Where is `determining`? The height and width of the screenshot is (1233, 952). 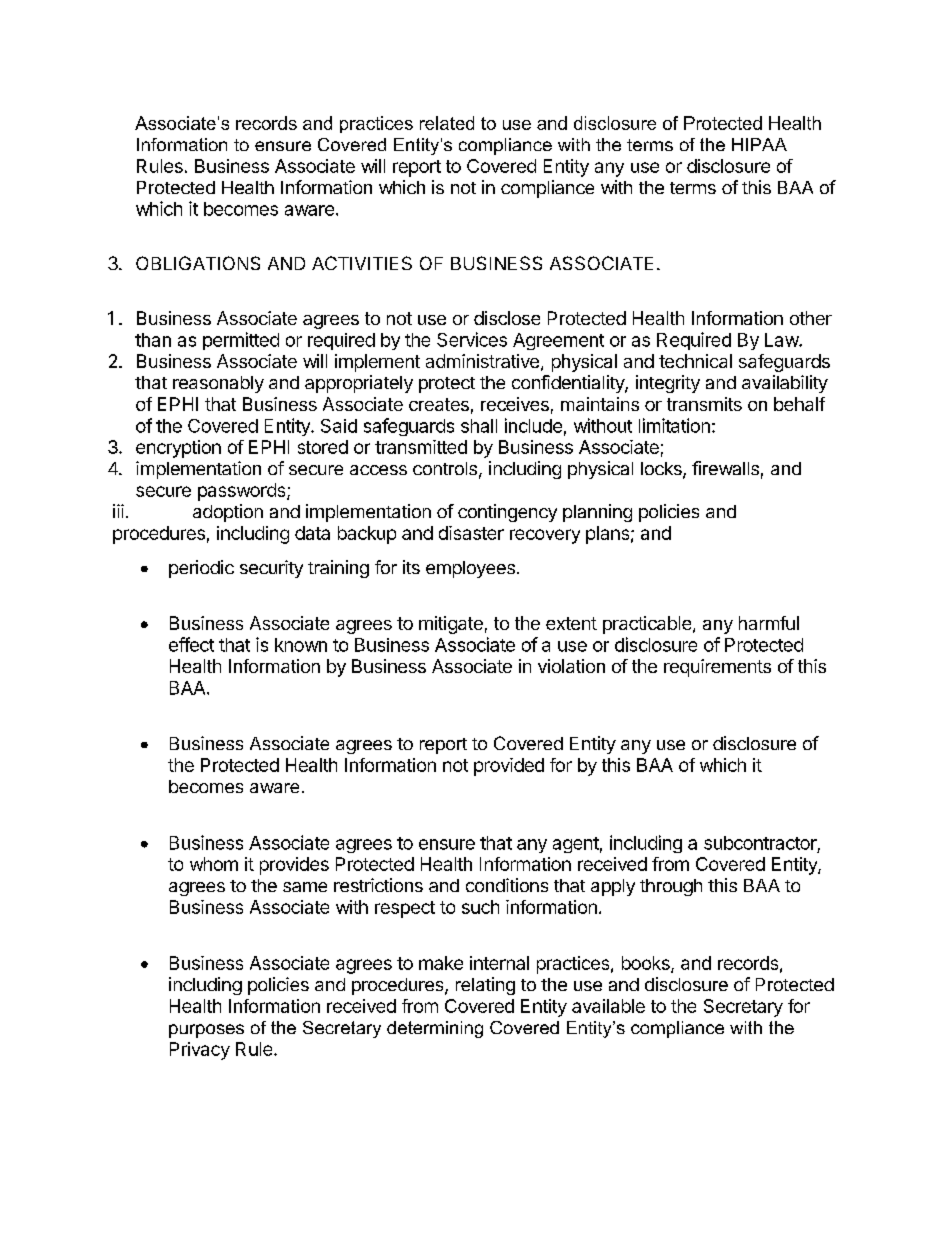 determining is located at coordinates (435, 1029).
